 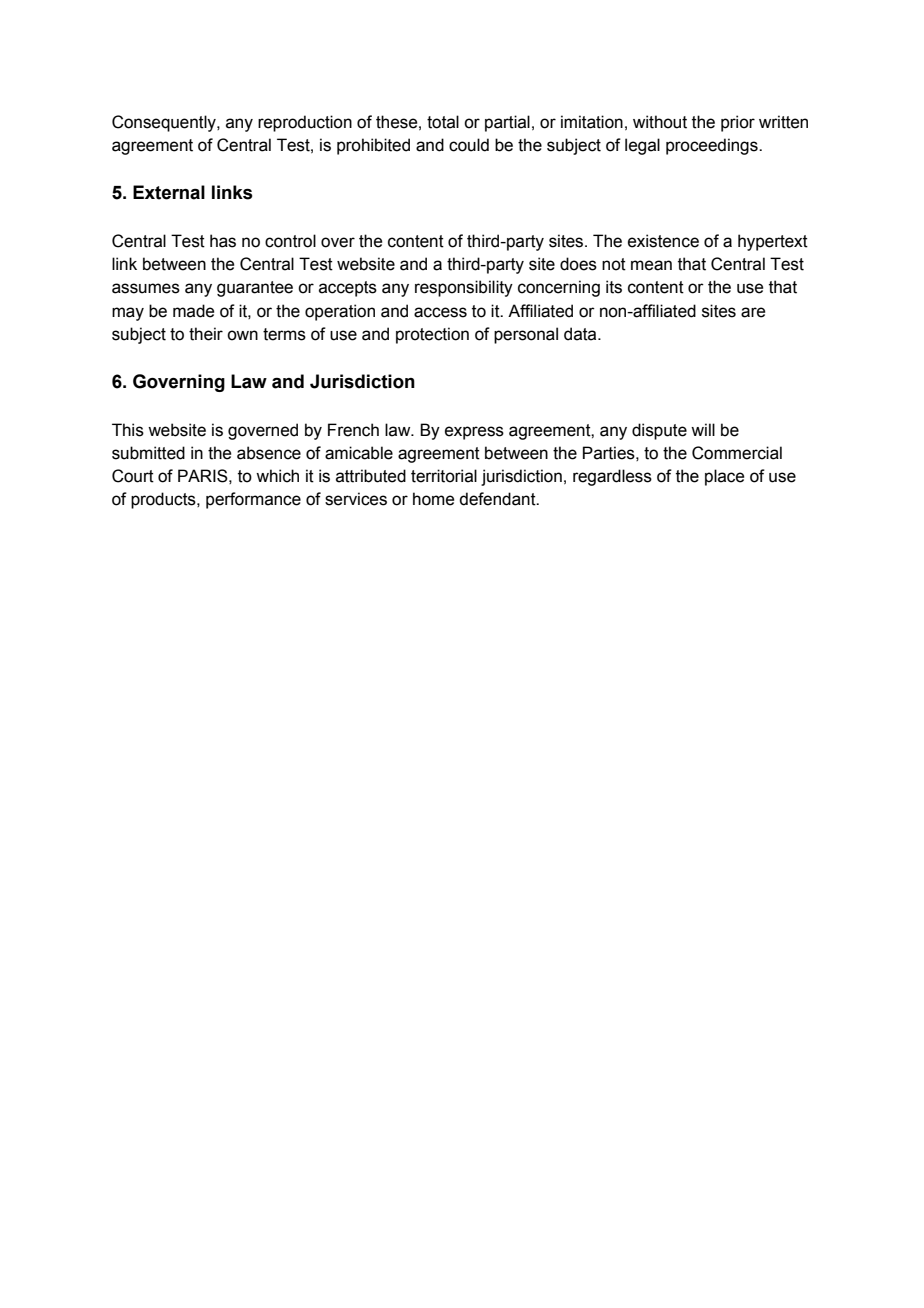 I want to click on Consequently, so click(x=165, y=123).
